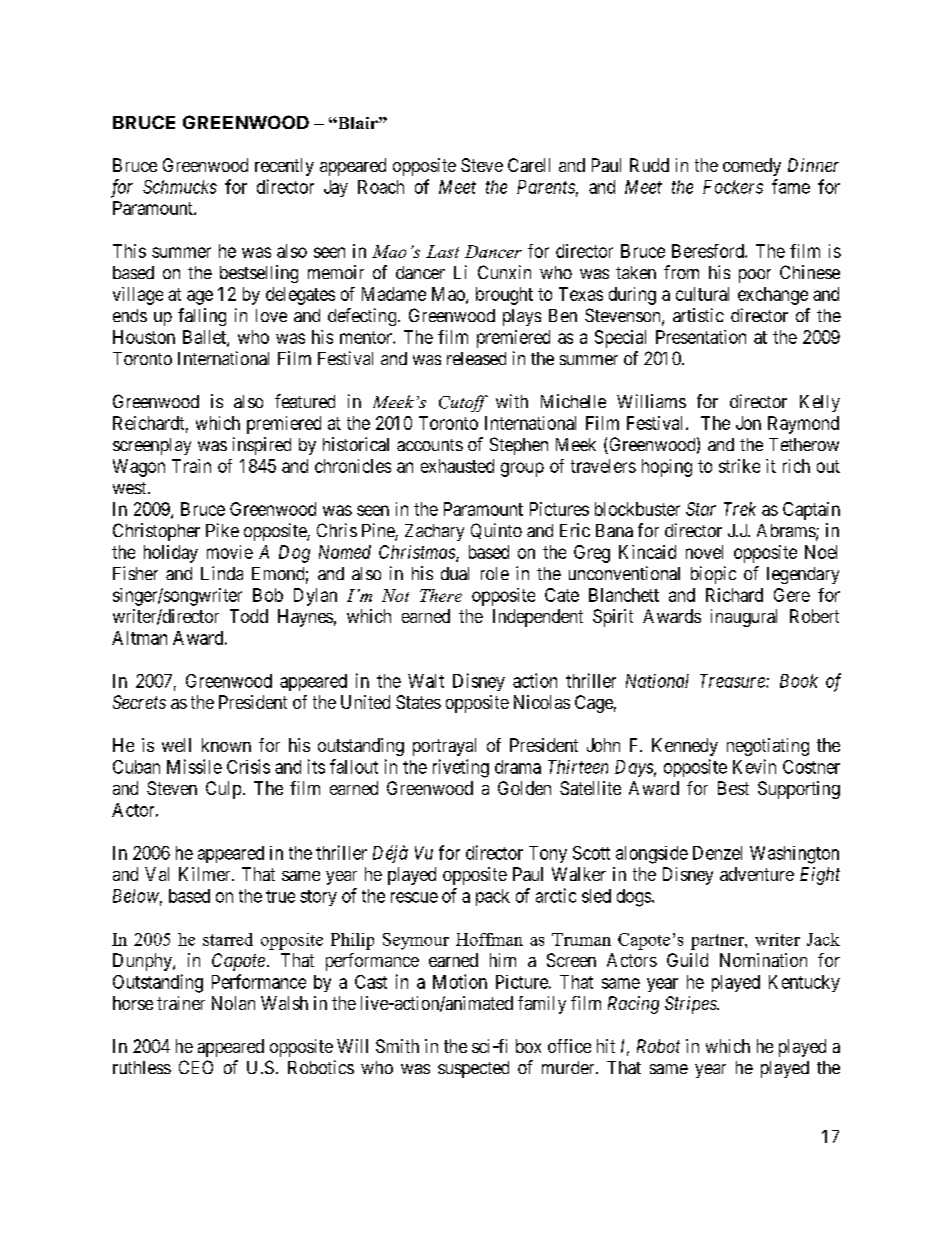 This image has height=1233, width=952. I want to click on suspected, so click(473, 1069).
